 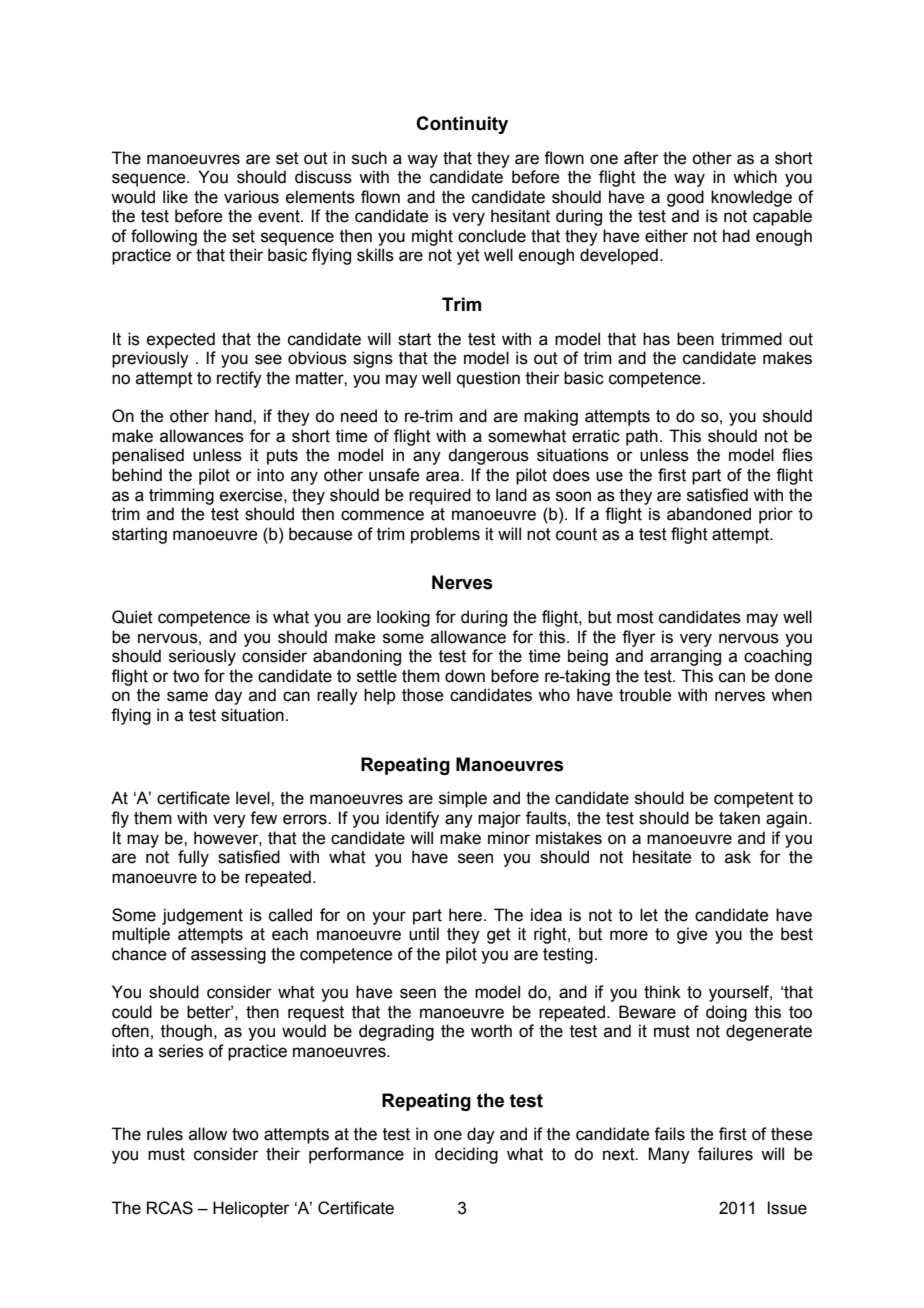 I want to click on prior, so click(x=776, y=515).
